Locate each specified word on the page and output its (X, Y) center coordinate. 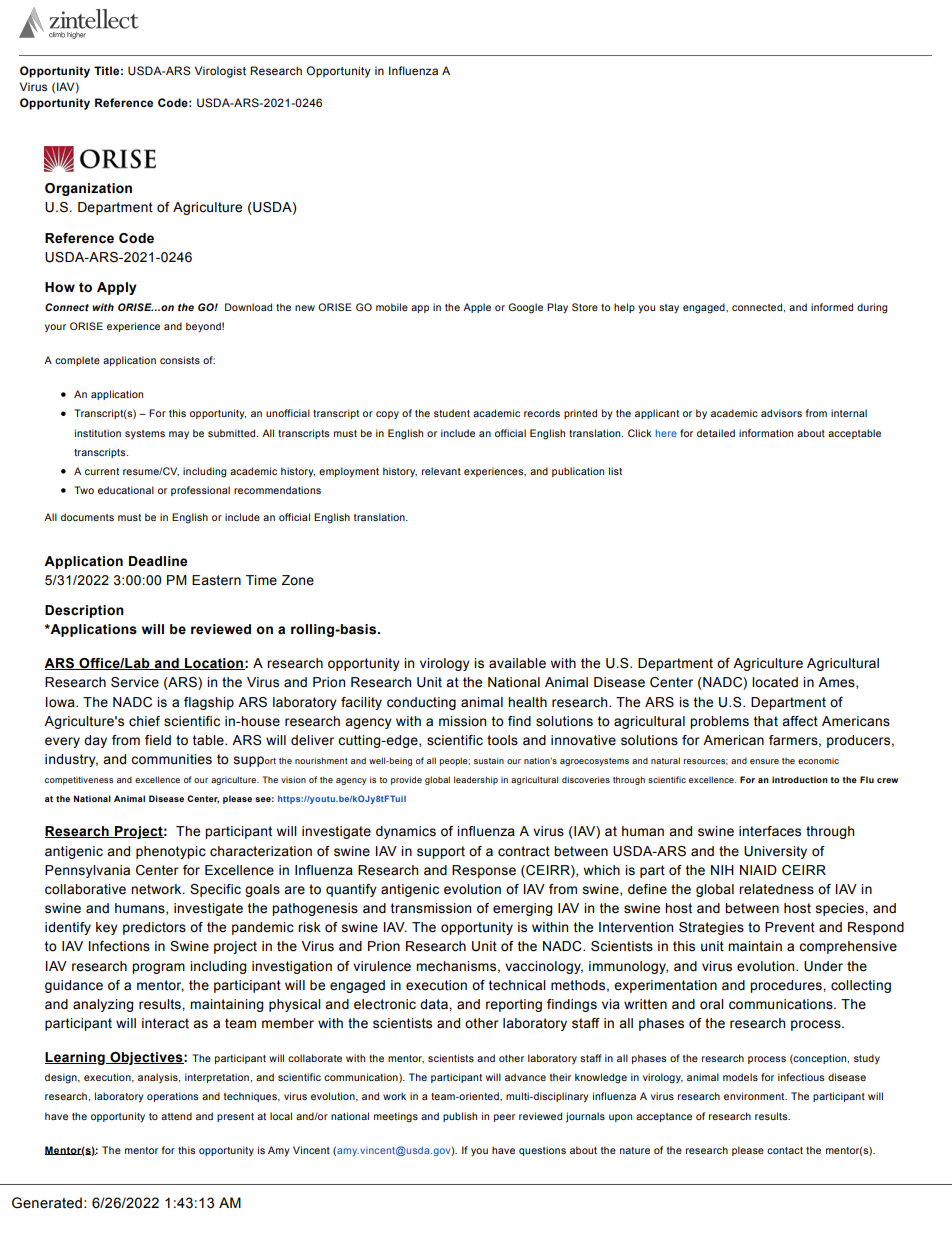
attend (176, 1116)
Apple (477, 308)
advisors (781, 413)
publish (460, 1117)
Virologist (220, 72)
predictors (154, 928)
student (452, 413)
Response (484, 871)
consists (180, 360)
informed (832, 307)
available (517, 663)
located (775, 682)
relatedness (776, 889)
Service (135, 682)
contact (785, 1150)
